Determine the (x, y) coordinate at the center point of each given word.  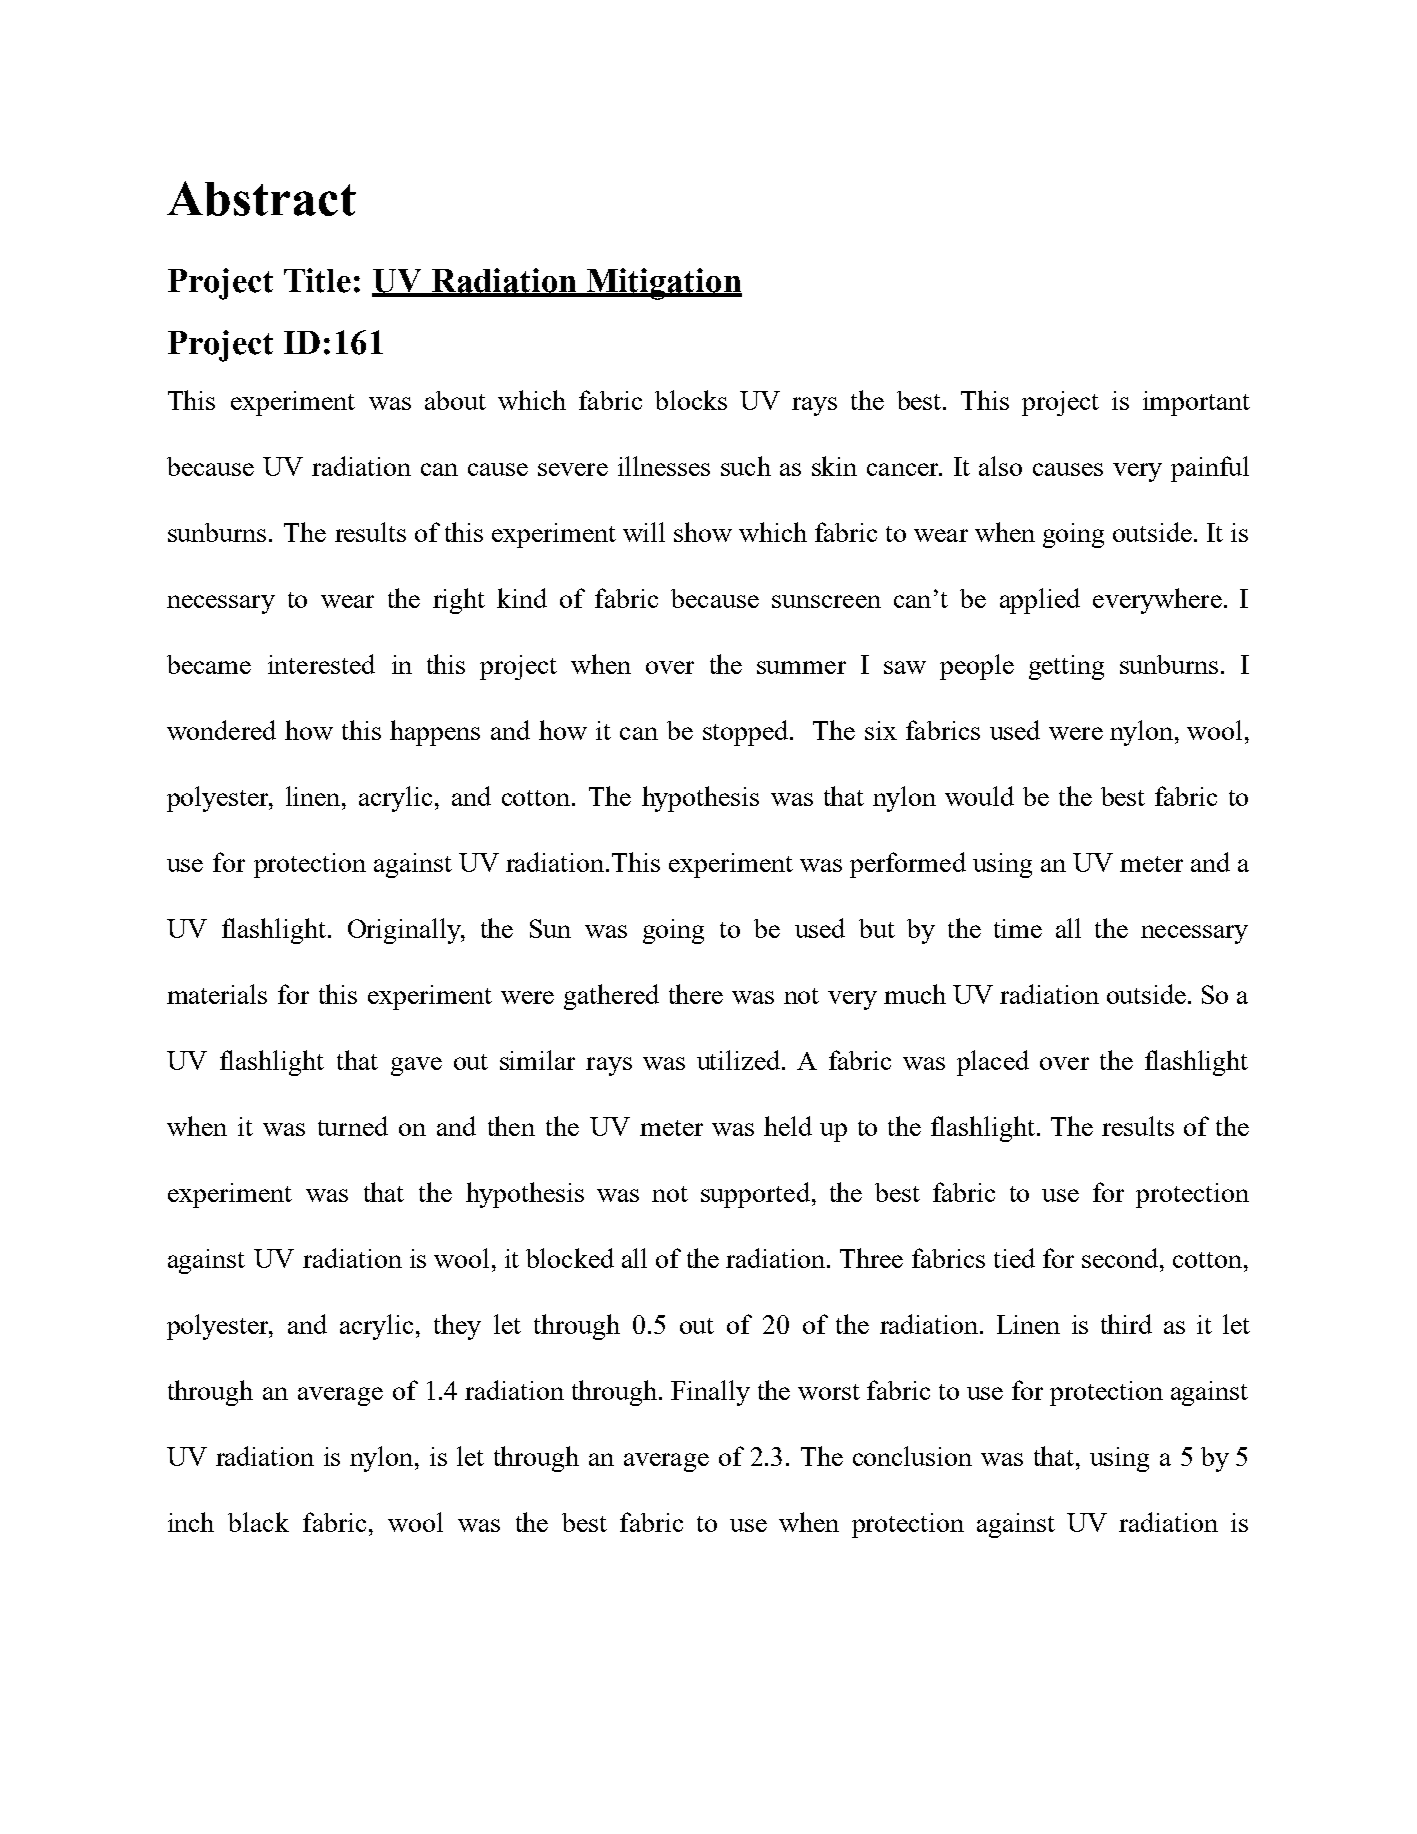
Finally (710, 1393)
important (1196, 403)
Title (317, 280)
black (258, 1522)
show (703, 532)
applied (1040, 601)
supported (755, 1195)
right (459, 601)
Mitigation (663, 284)
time (1018, 928)
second (1121, 1258)
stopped (745, 733)
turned (353, 1126)
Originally (405, 931)
